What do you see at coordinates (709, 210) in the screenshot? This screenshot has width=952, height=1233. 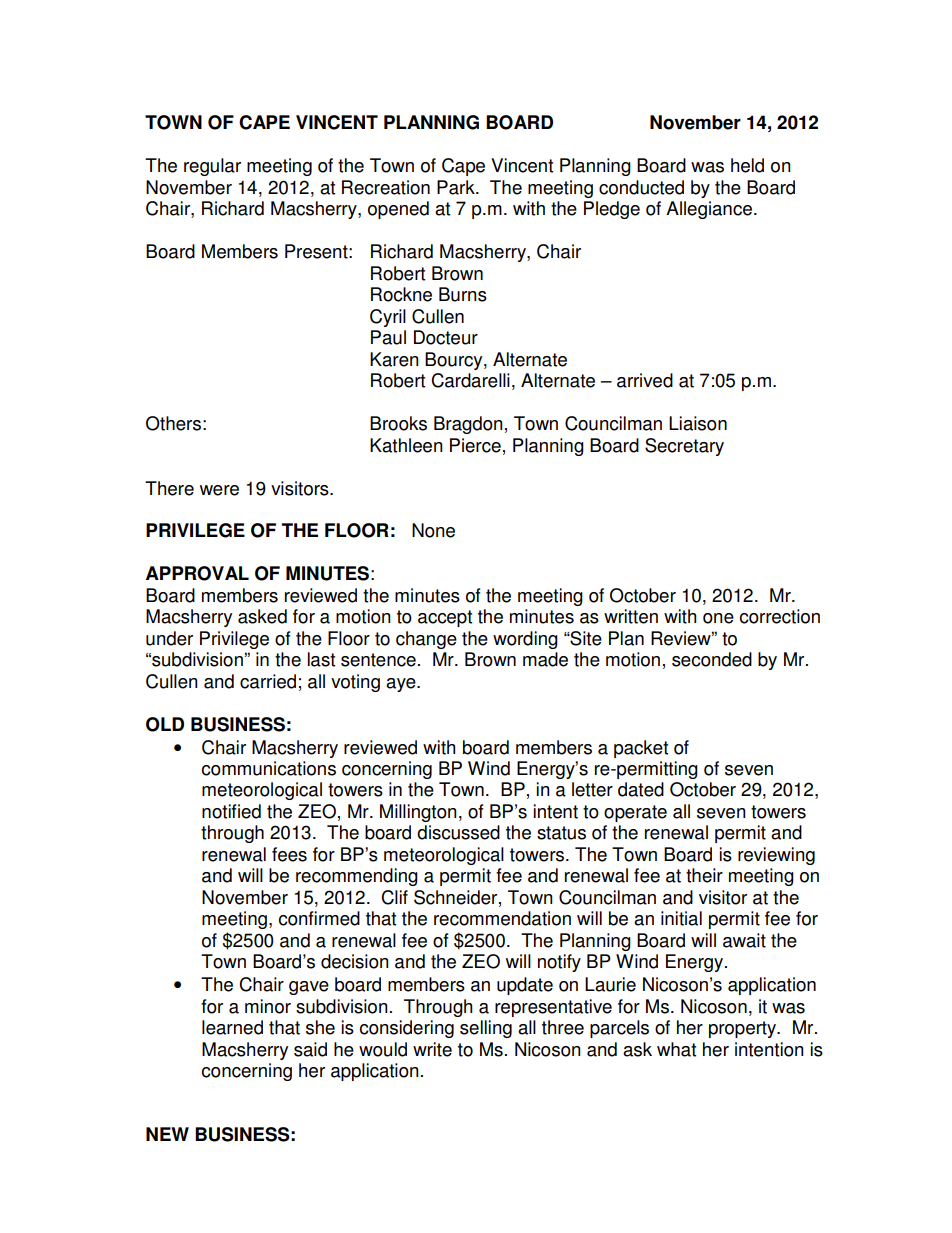 I see `Allegiance` at bounding box center [709, 210].
